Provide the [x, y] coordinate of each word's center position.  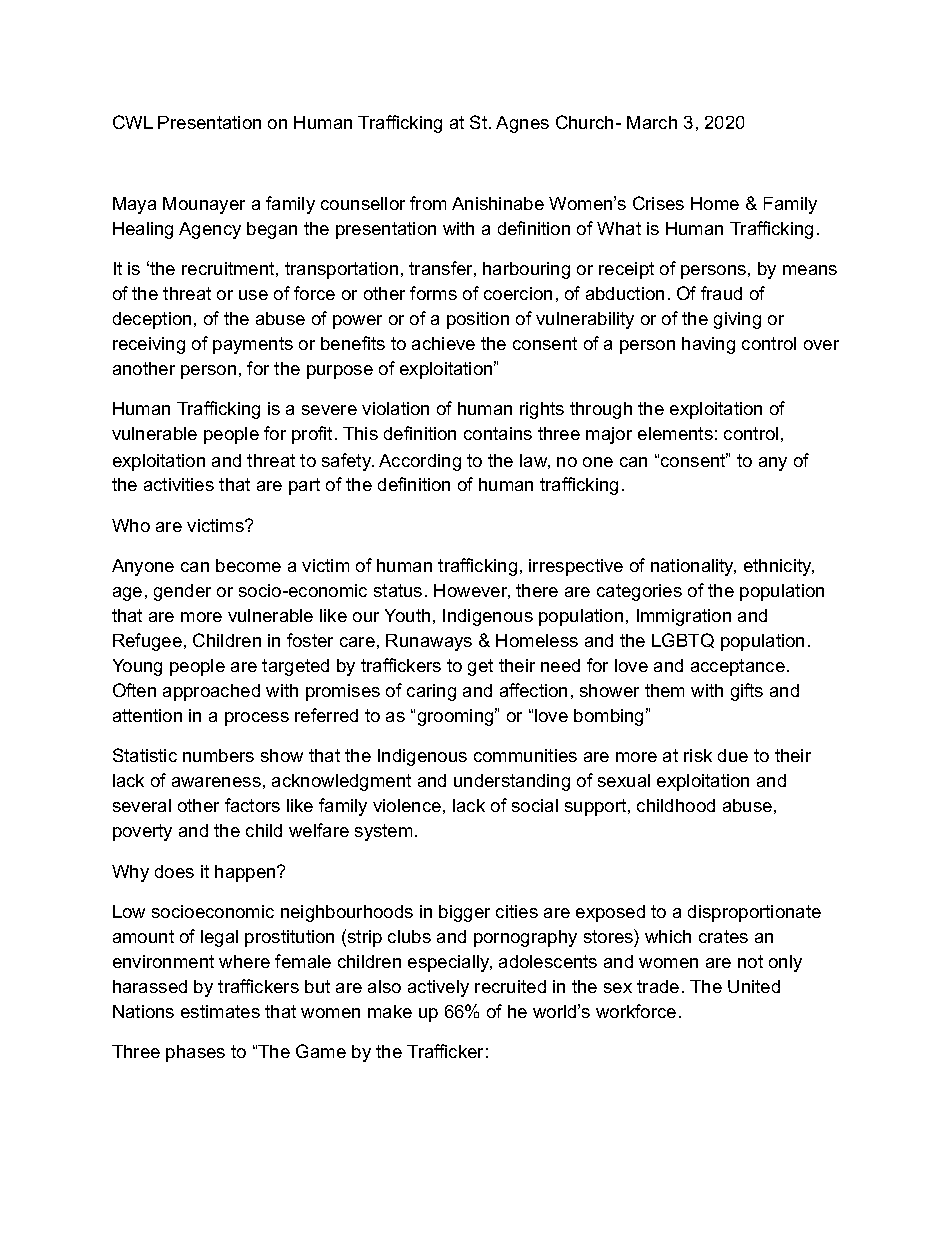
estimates [220, 1011]
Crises [658, 203]
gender [182, 592]
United [754, 986]
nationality [693, 567]
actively [438, 988]
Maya [134, 205]
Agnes [522, 124]
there [537, 590]
